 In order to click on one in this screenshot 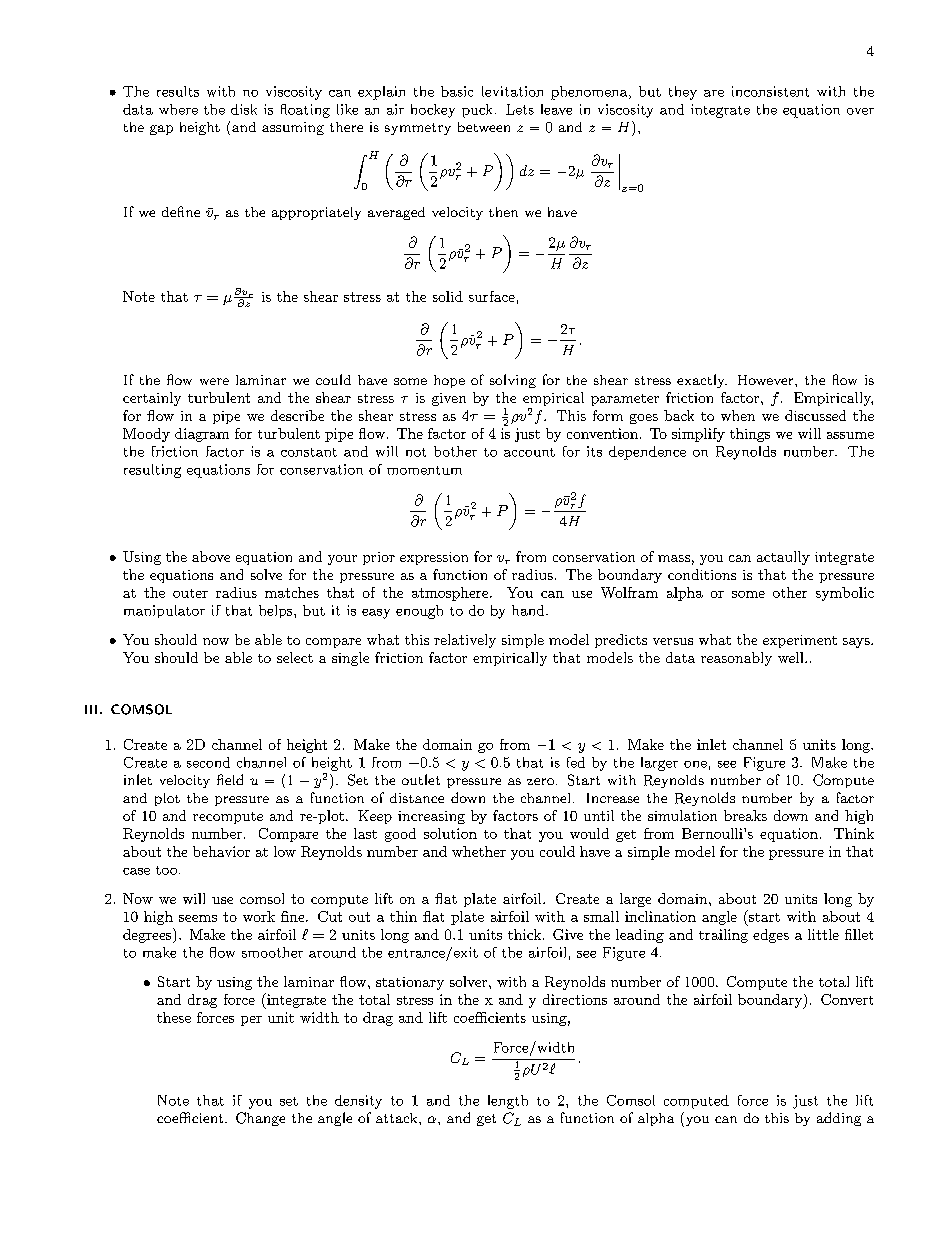, I will do `click(695, 764)`.
